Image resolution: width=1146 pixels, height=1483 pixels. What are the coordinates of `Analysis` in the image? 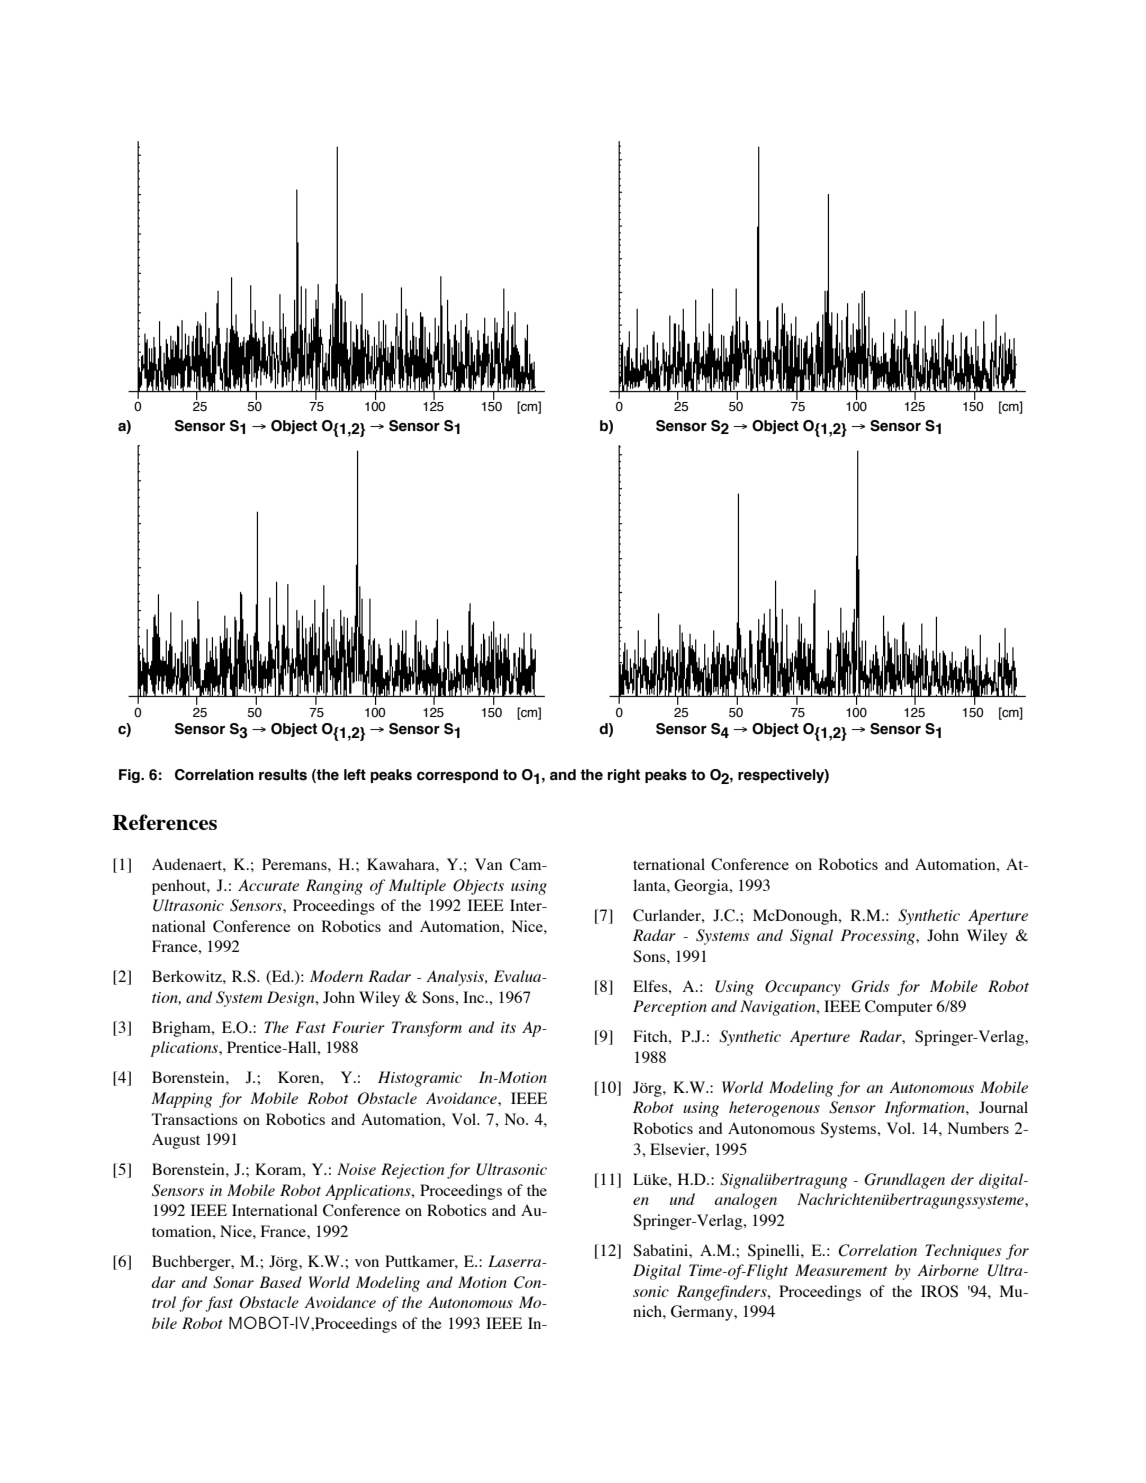 It's located at (456, 978).
